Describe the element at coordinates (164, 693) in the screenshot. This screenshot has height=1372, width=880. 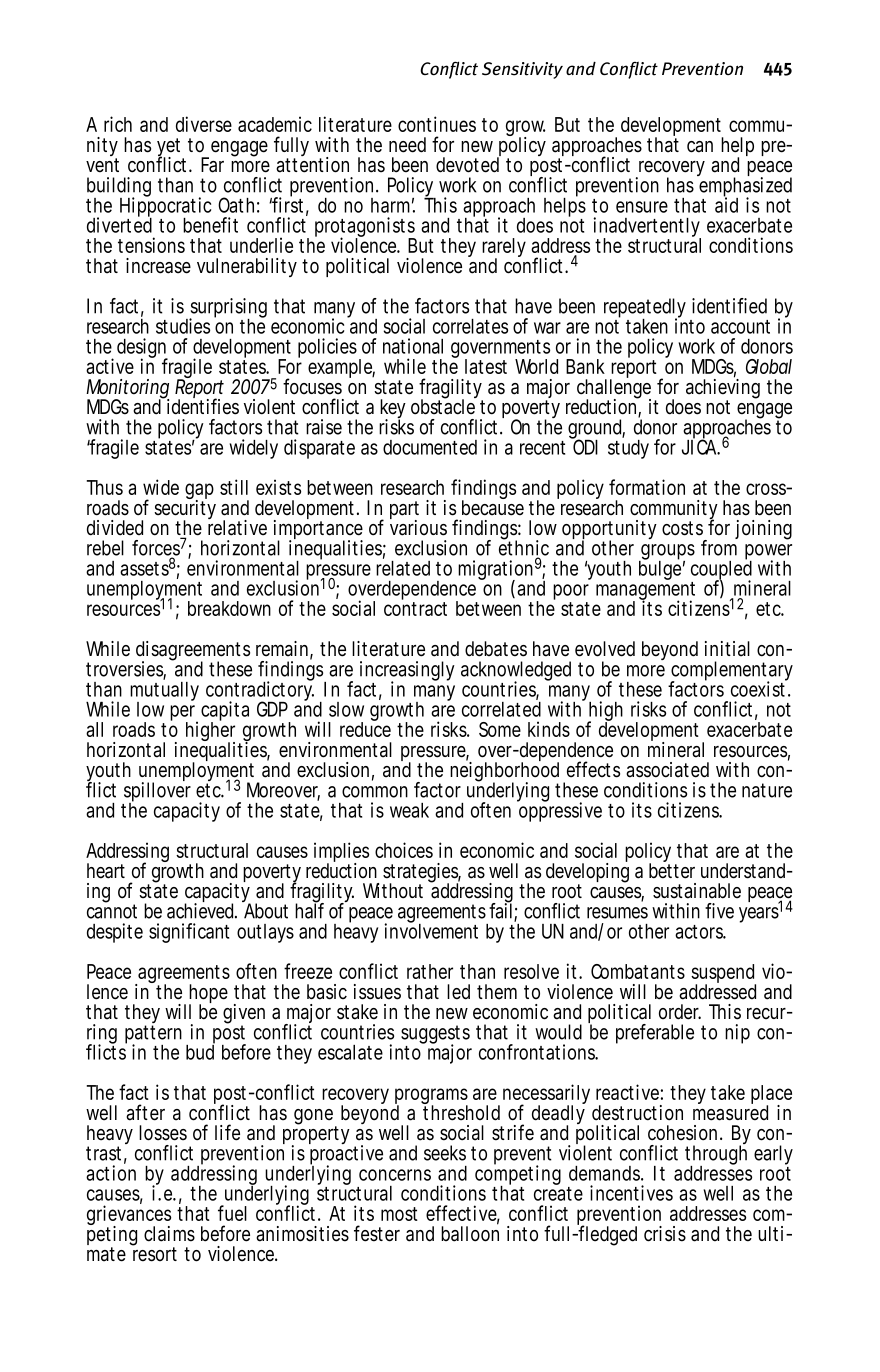
I see `mutually` at that location.
